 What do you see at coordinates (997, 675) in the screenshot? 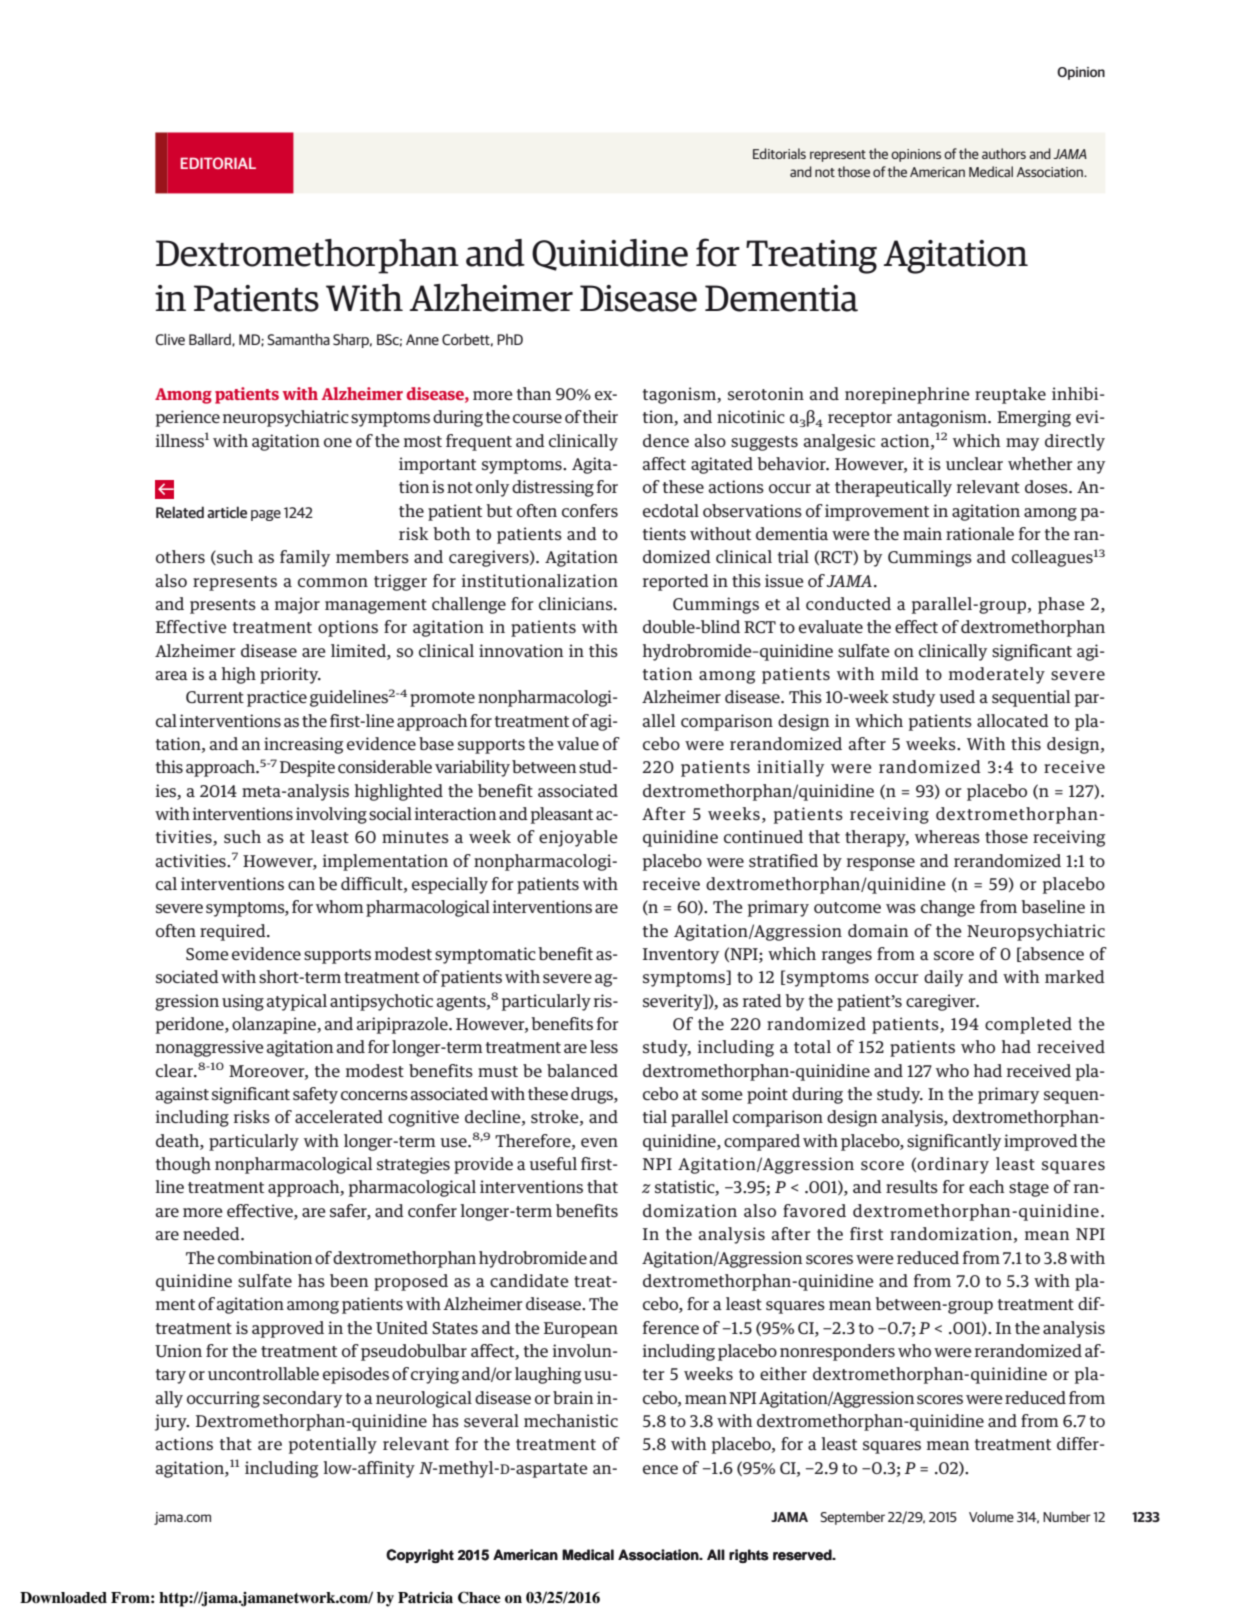
I see `moderately` at bounding box center [997, 675].
